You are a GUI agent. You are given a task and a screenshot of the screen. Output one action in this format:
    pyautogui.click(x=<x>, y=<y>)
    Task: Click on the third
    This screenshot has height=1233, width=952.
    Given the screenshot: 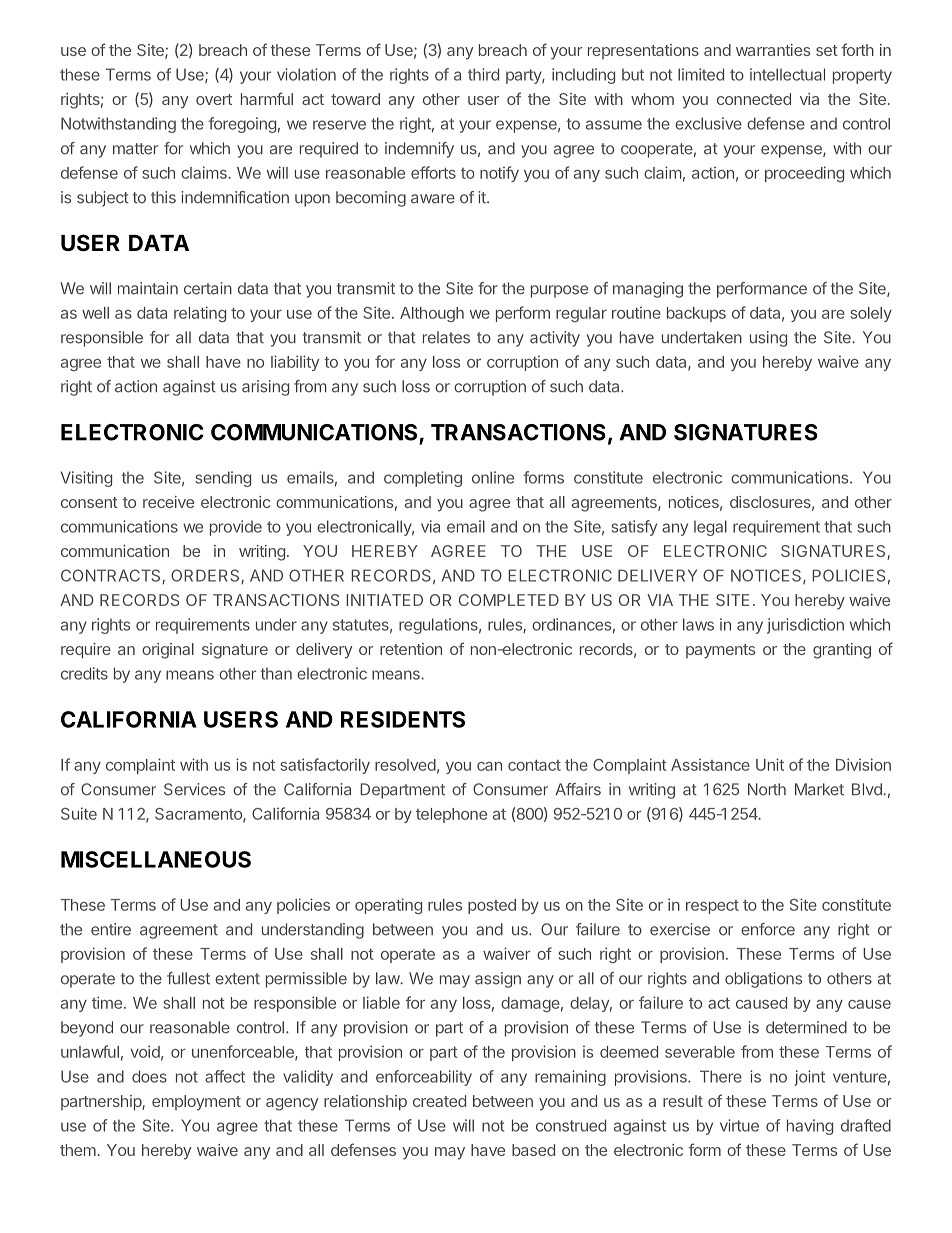 What is the action you would take?
    pyautogui.click(x=483, y=74)
